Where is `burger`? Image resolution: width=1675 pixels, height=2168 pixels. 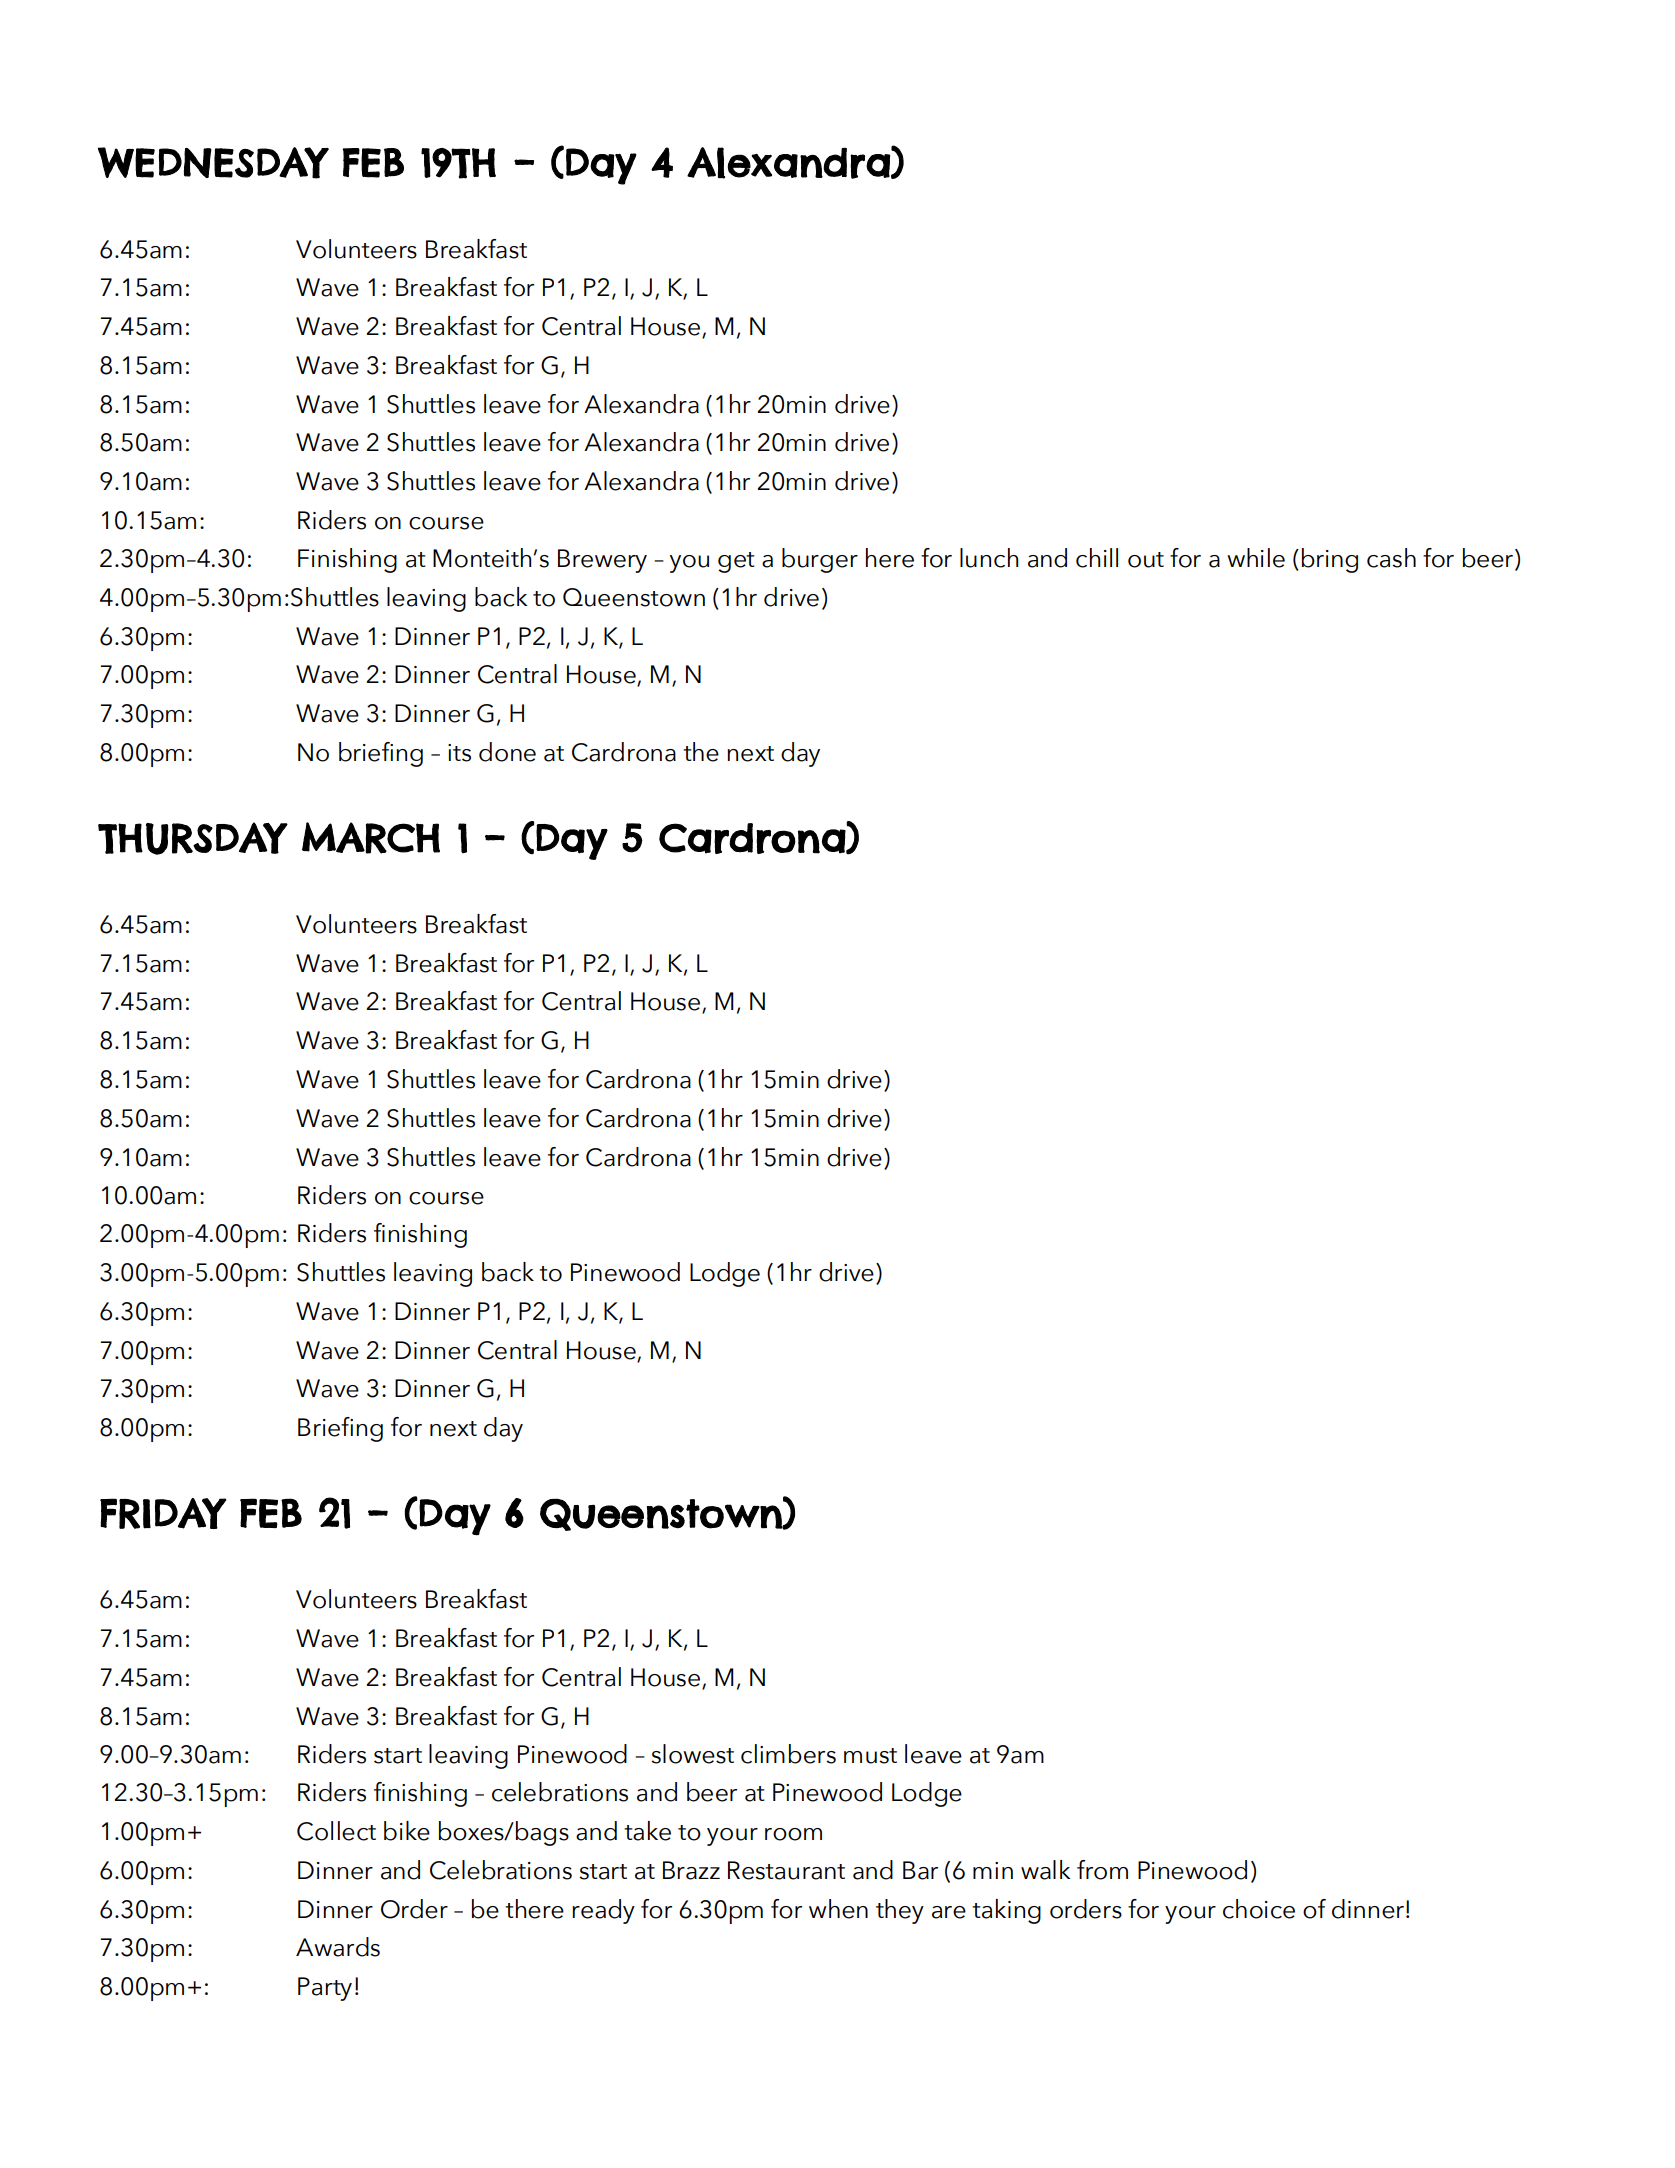 burger is located at coordinates (820, 560).
